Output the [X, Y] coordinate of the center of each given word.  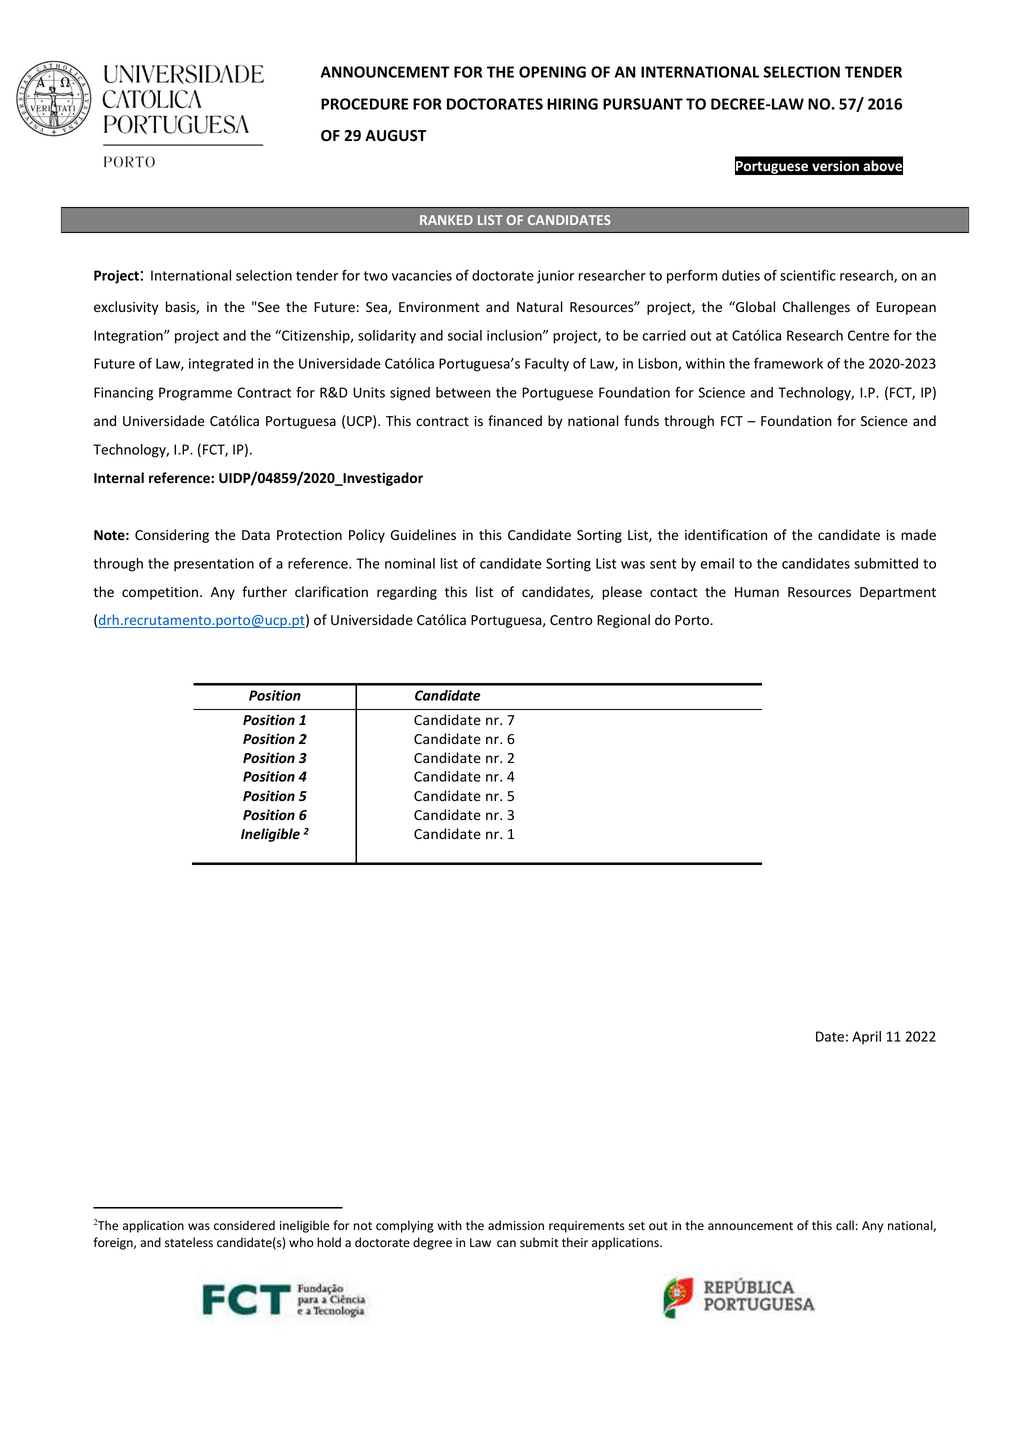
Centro [571, 620]
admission [516, 1225]
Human [757, 592]
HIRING [572, 104]
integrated [221, 365]
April [866, 1037]
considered [244, 1225]
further [264, 591]
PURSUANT [643, 104]
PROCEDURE [364, 104]
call [845, 1225]
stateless [189, 1242]
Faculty [547, 365]
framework [788, 363]
